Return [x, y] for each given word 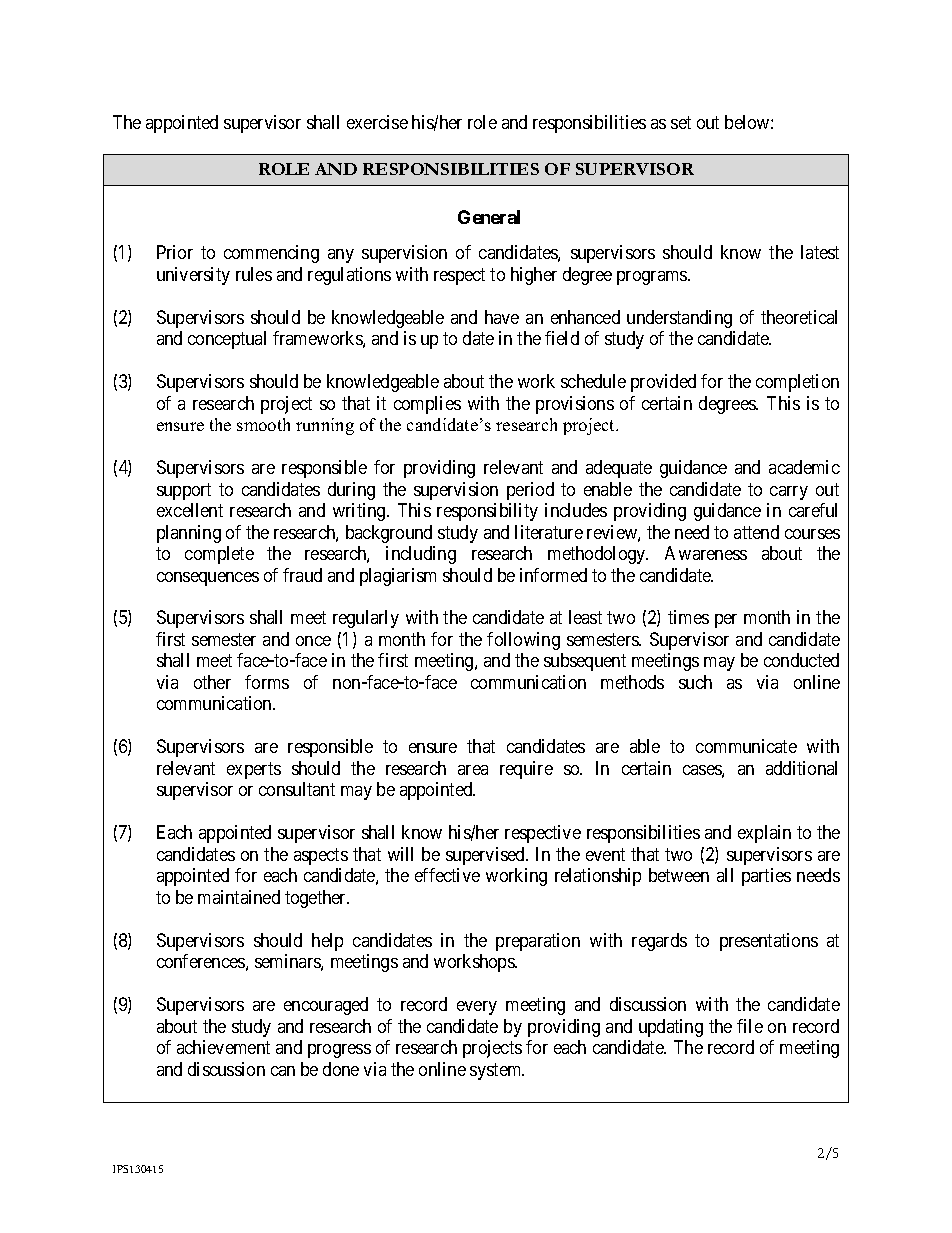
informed [553, 575]
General [489, 217]
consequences [208, 579]
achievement [223, 1047]
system [497, 1071]
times [688, 617]
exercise [377, 122]
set [681, 122]
